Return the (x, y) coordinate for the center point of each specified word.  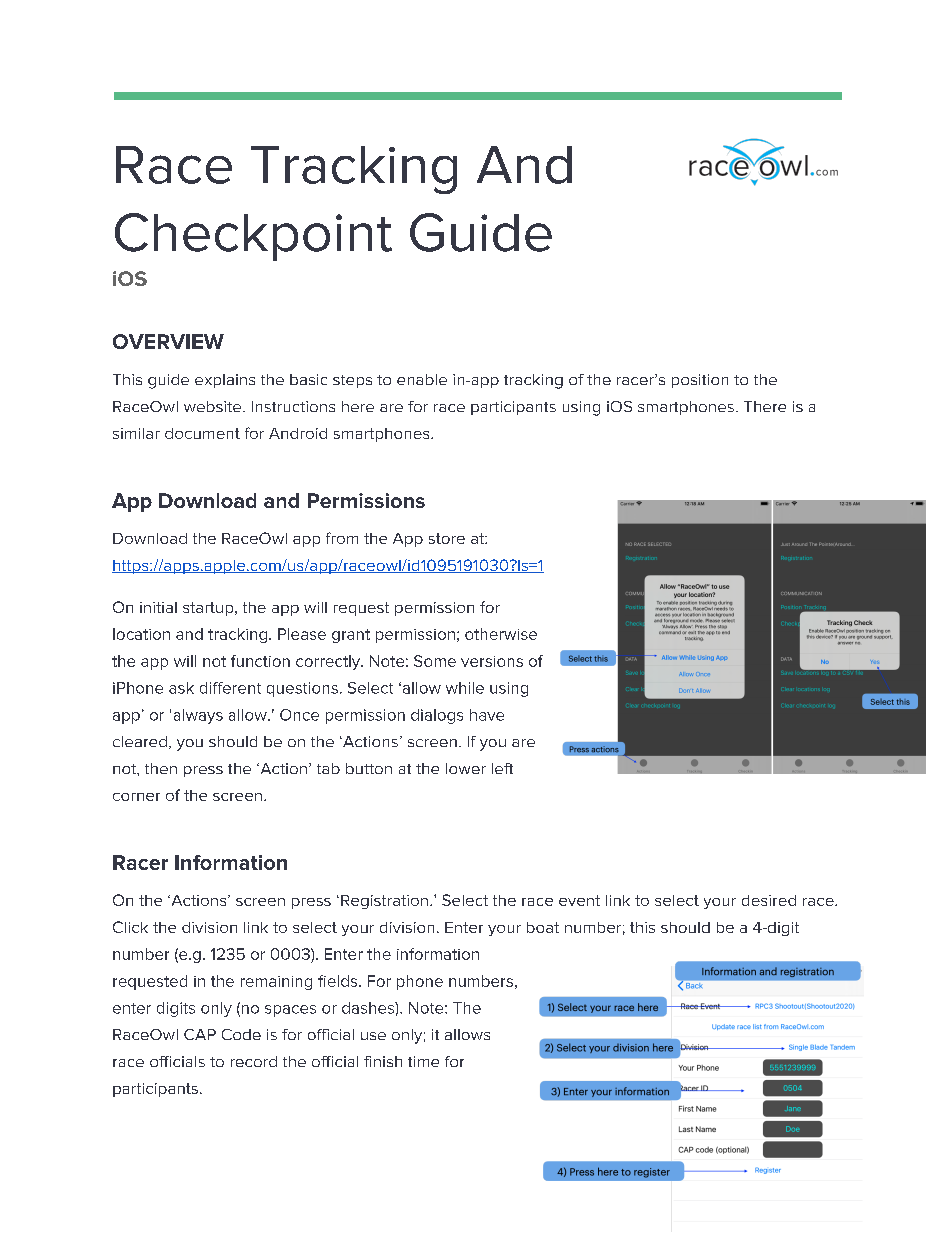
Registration (384, 902)
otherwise (501, 634)
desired (769, 900)
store (447, 538)
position (700, 381)
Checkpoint (253, 237)
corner (136, 797)
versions (492, 661)
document (202, 433)
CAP (200, 1034)
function (260, 661)
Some (435, 661)
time (423, 1061)
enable (422, 379)
